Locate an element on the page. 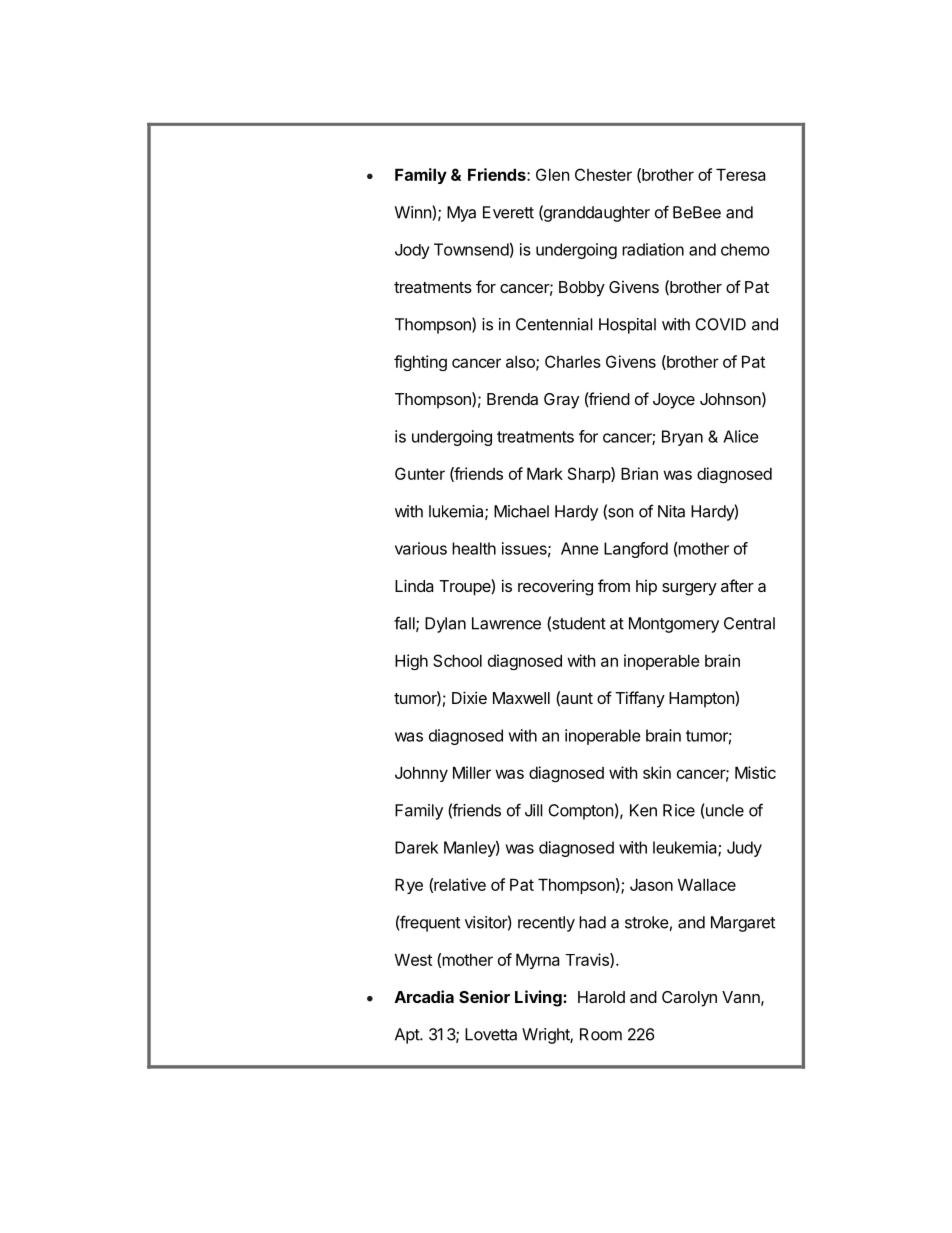 This document has height=1233, width=952. recovering is located at coordinates (555, 587).
